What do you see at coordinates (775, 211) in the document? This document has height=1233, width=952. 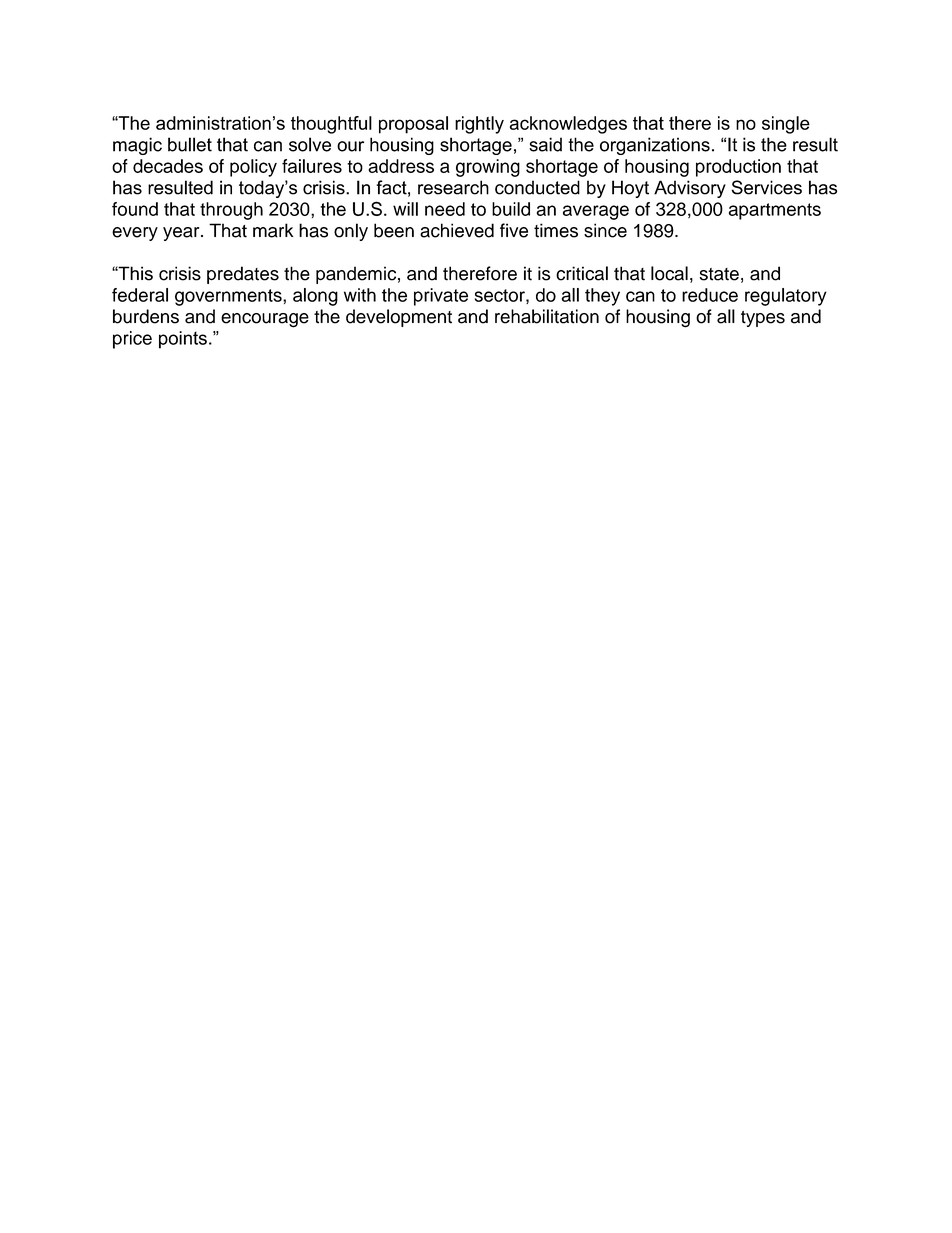 I see `apartments` at bounding box center [775, 211].
